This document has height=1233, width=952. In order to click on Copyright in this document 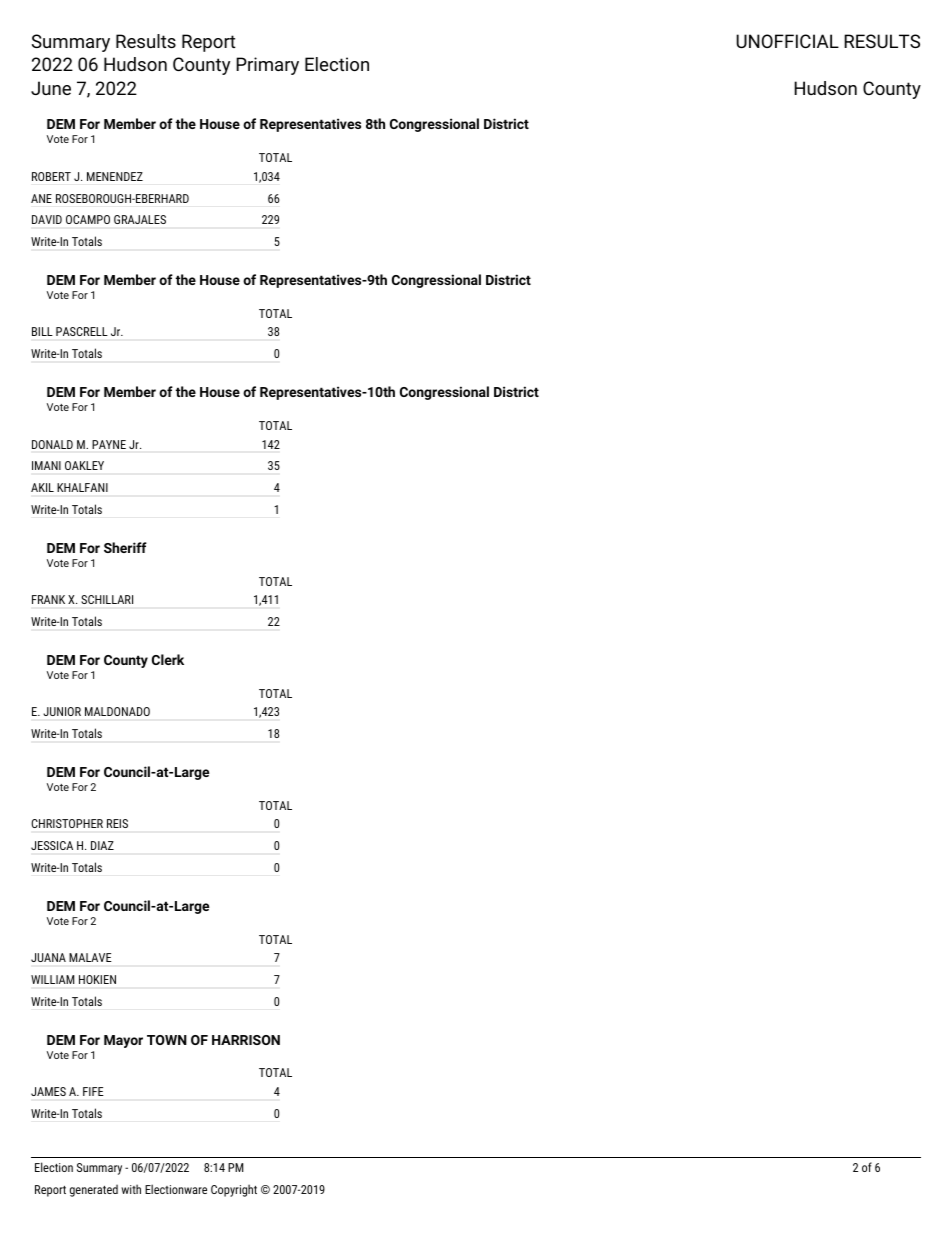, I will do `click(234, 1190)`.
